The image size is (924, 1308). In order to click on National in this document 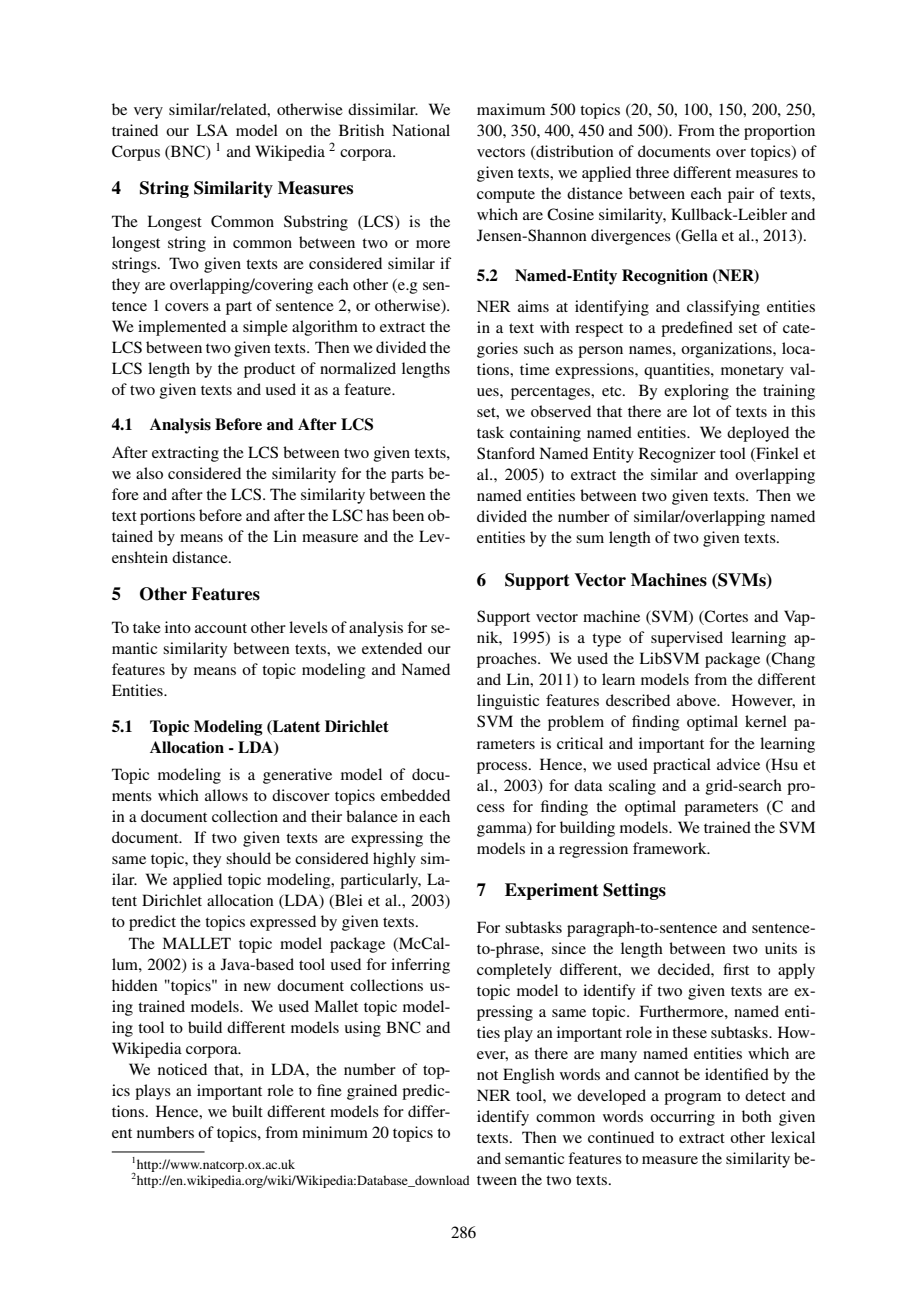, I will do `click(421, 130)`.
